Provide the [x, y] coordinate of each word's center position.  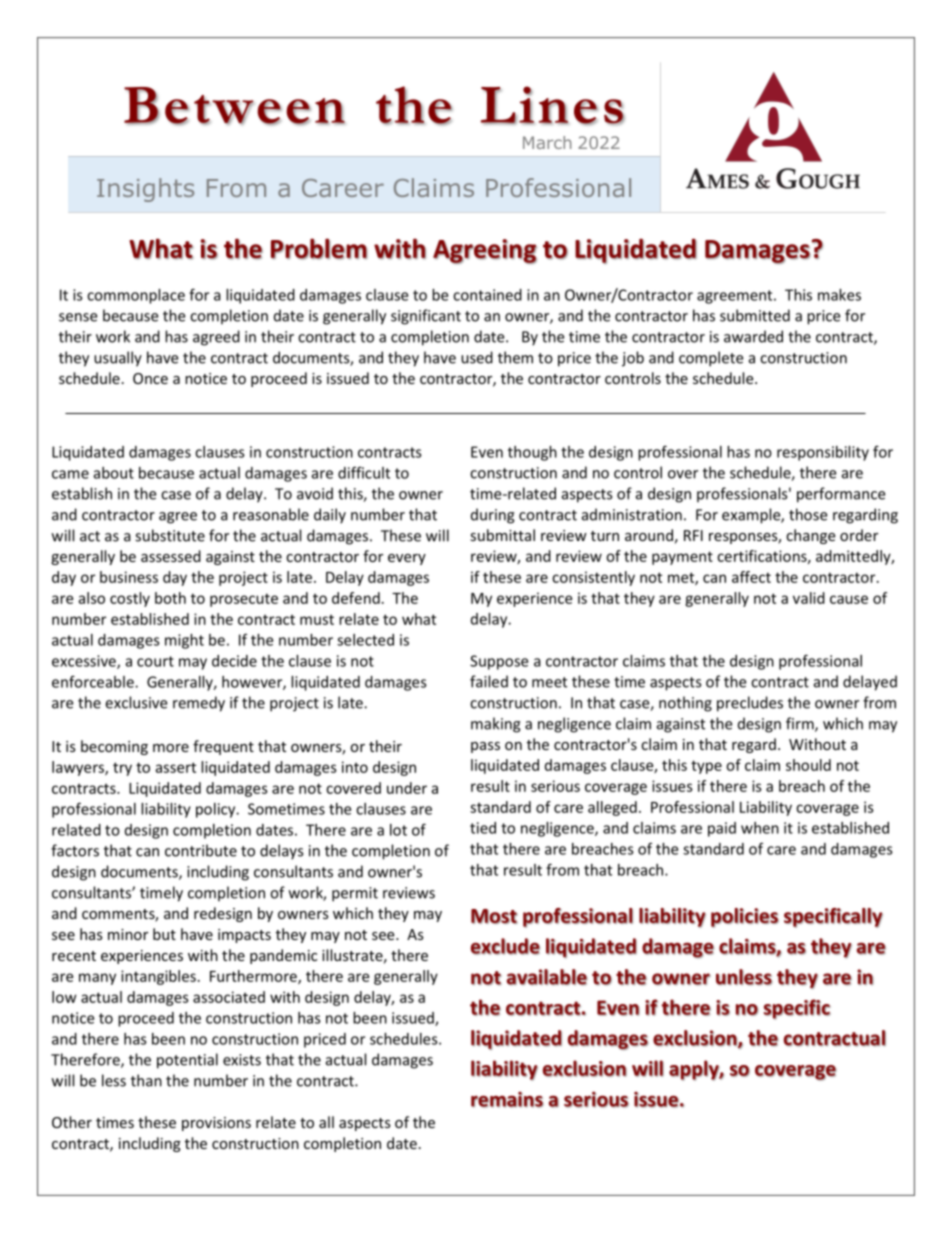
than [146, 1080]
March [547, 142]
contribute [201, 850]
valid [809, 598]
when [760, 828]
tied [483, 828]
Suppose [499, 662]
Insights [145, 190]
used [477, 357]
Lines [553, 105]
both [170, 598]
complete [711, 359]
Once [150, 378]
